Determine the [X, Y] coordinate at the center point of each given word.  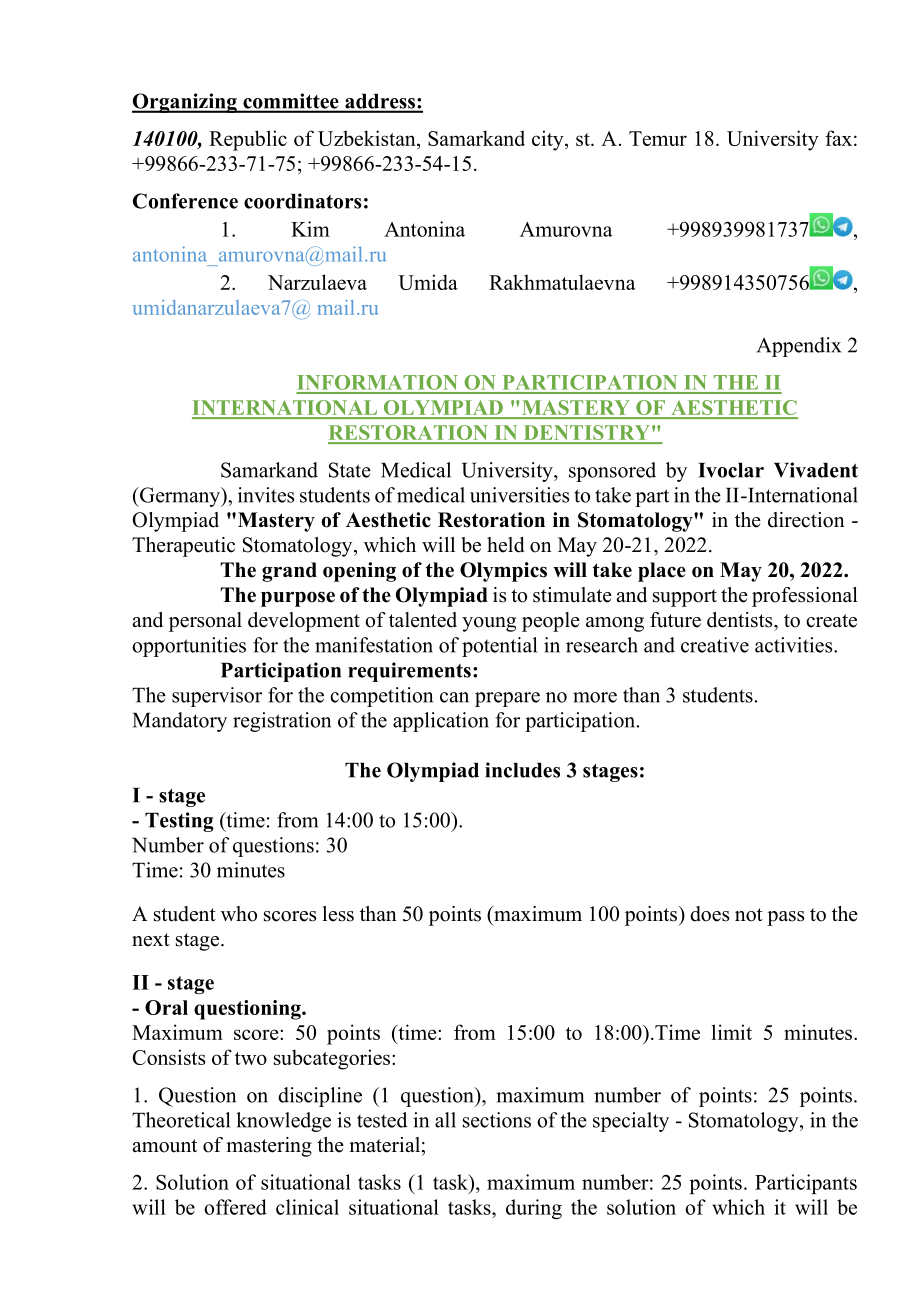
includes [522, 770]
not [749, 915]
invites [266, 495]
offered [235, 1207]
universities [519, 495]
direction [806, 520]
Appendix [799, 347]
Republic [248, 140]
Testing [179, 822]
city [549, 140]
